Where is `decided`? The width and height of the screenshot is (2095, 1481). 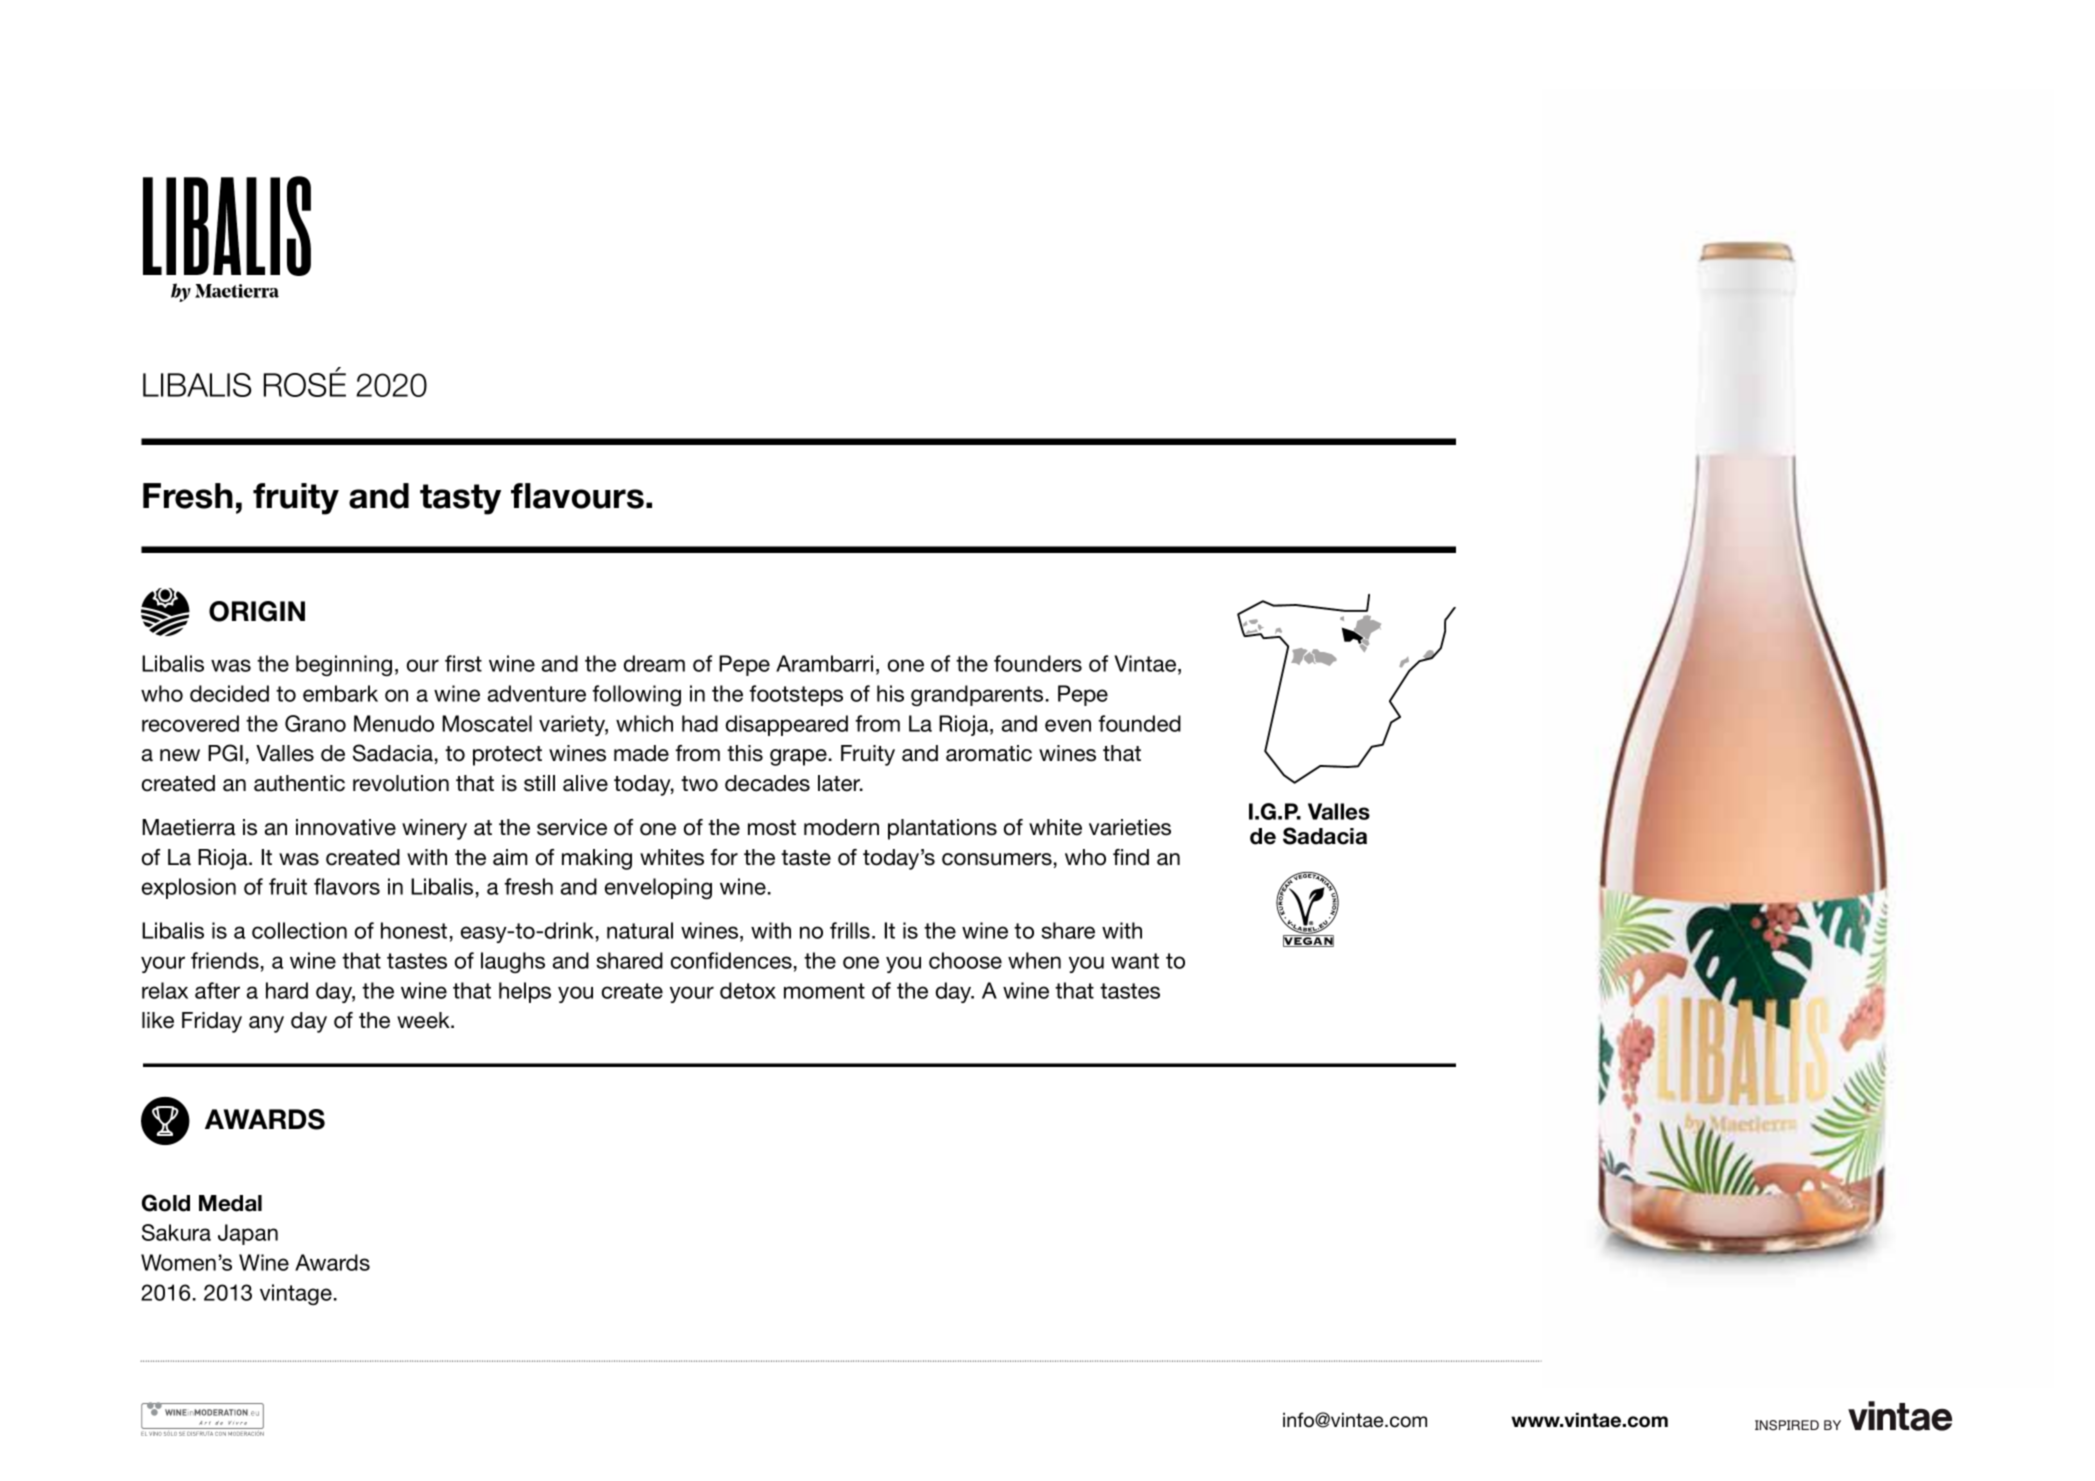
decided is located at coordinates (229, 693).
